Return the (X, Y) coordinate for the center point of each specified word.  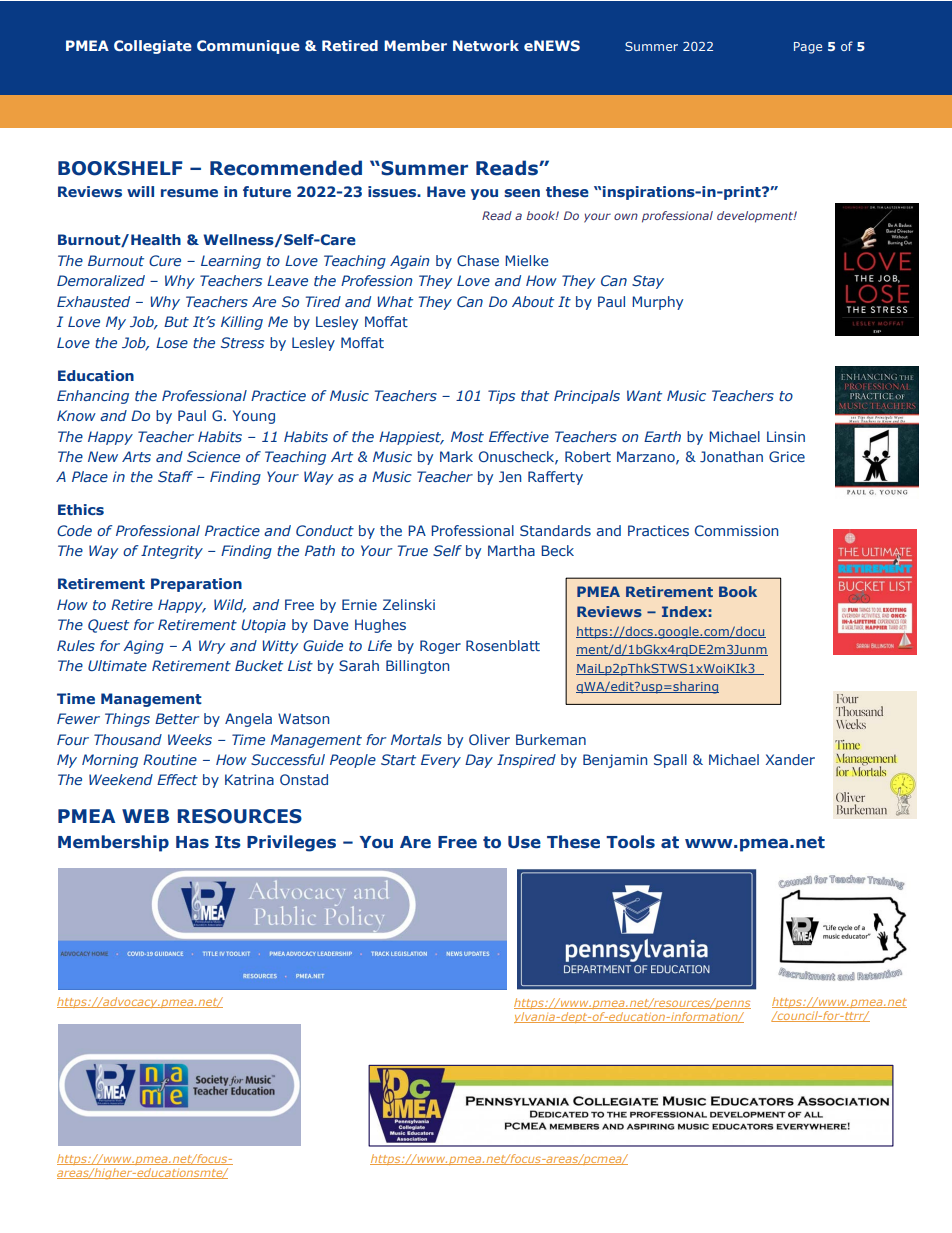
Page (808, 48)
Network (486, 45)
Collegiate (153, 47)
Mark (456, 456)
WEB (145, 816)
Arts (136, 456)
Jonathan (731, 456)
